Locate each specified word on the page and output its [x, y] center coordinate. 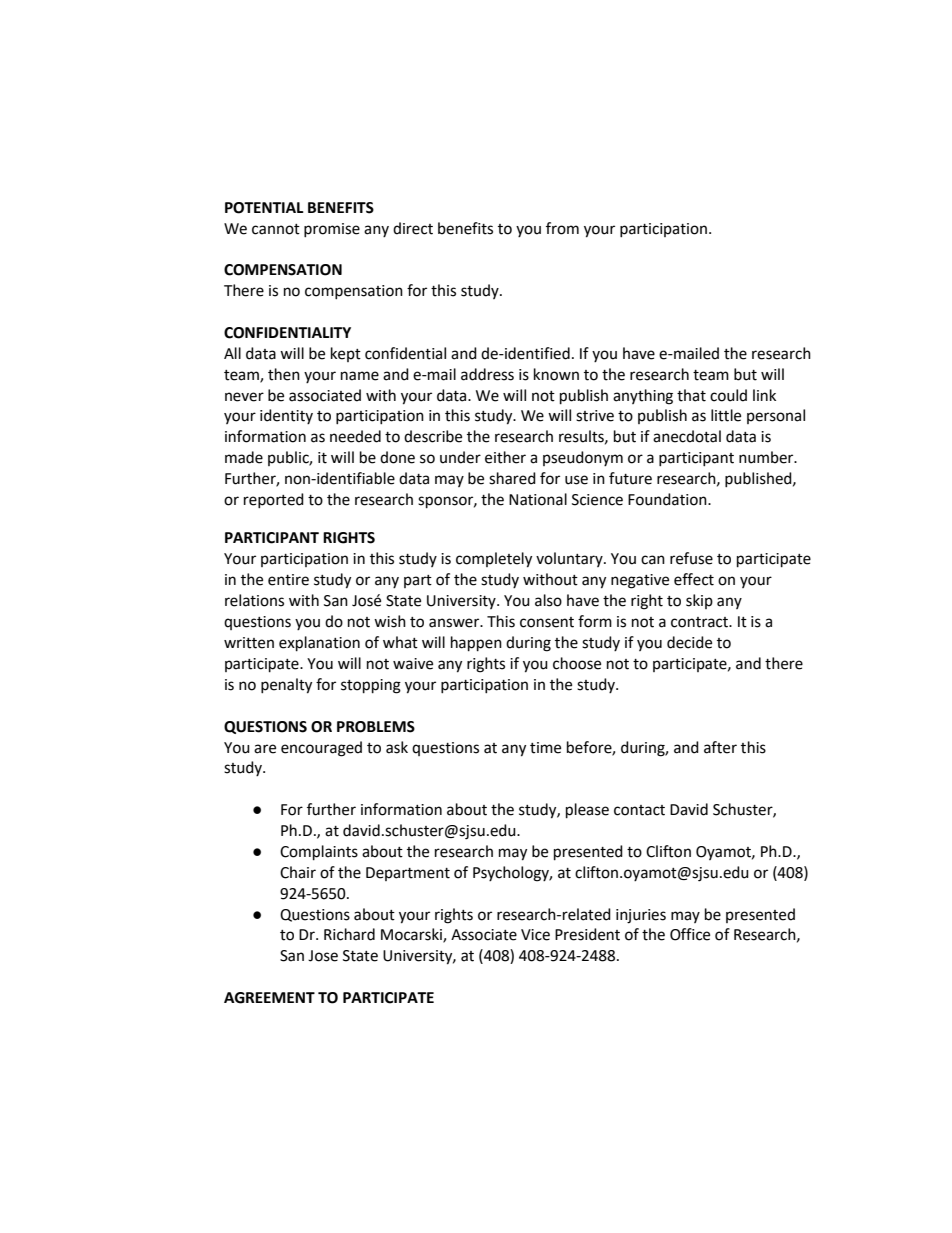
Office [690, 934]
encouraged [321, 749]
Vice [535, 935]
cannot [276, 229]
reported [274, 500]
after [720, 747]
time [545, 748]
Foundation [668, 499]
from [562, 228]
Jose [323, 956]
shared [512, 478]
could [728, 395]
